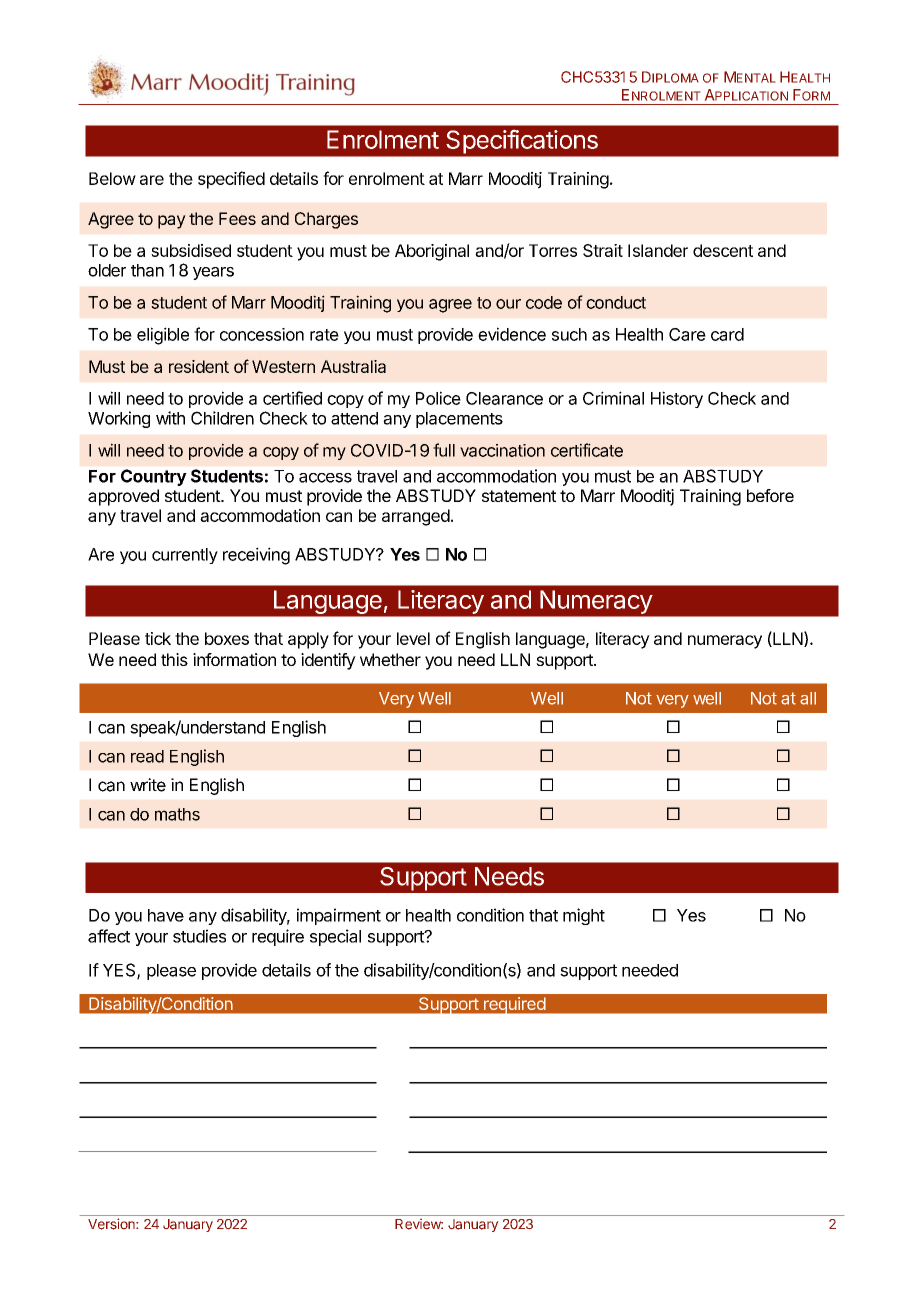 The height and width of the document is (1308, 924). What do you see at coordinates (770, 495) in the document?
I see `before` at bounding box center [770, 495].
